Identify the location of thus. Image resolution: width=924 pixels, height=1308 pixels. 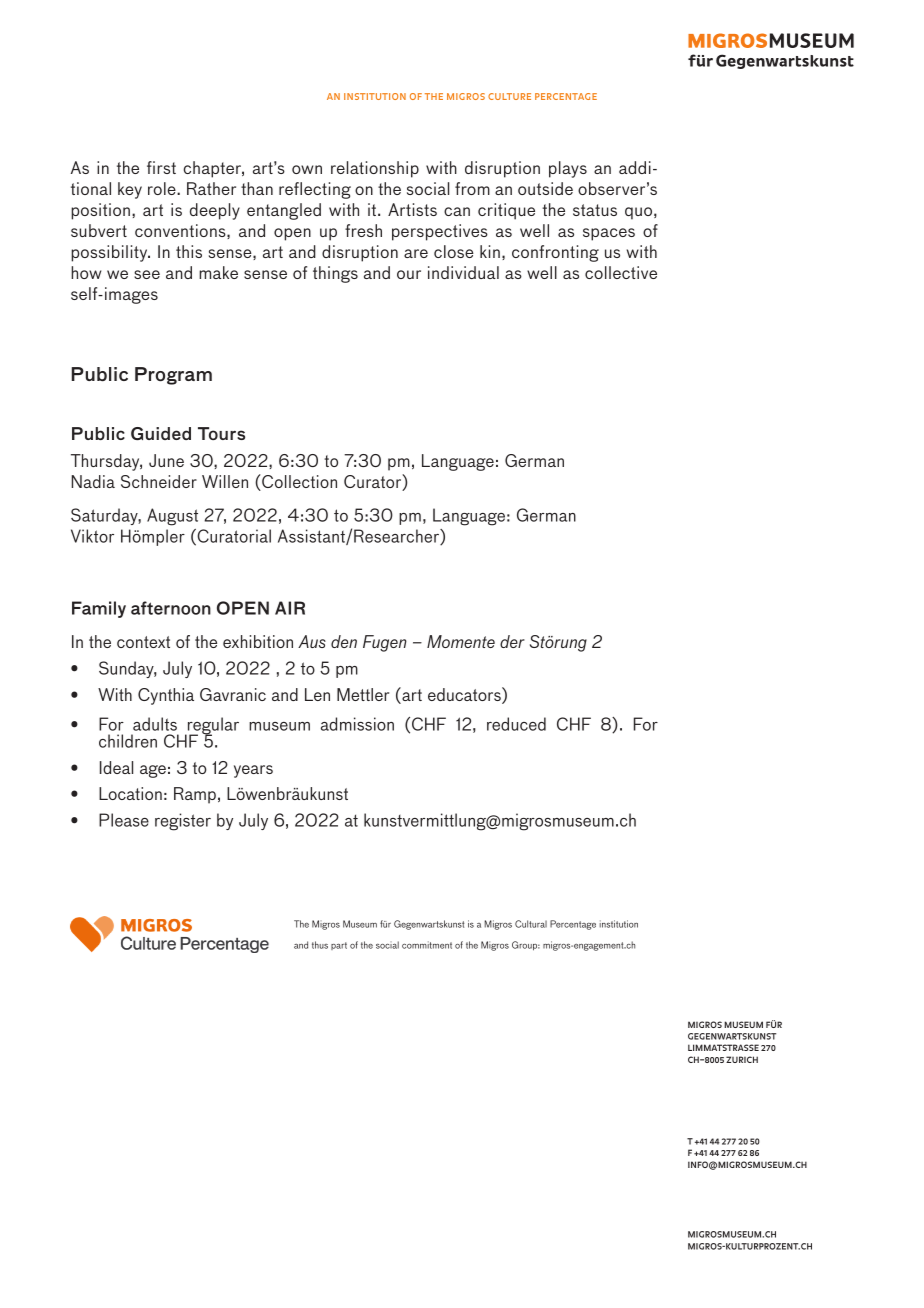
(320, 945).
